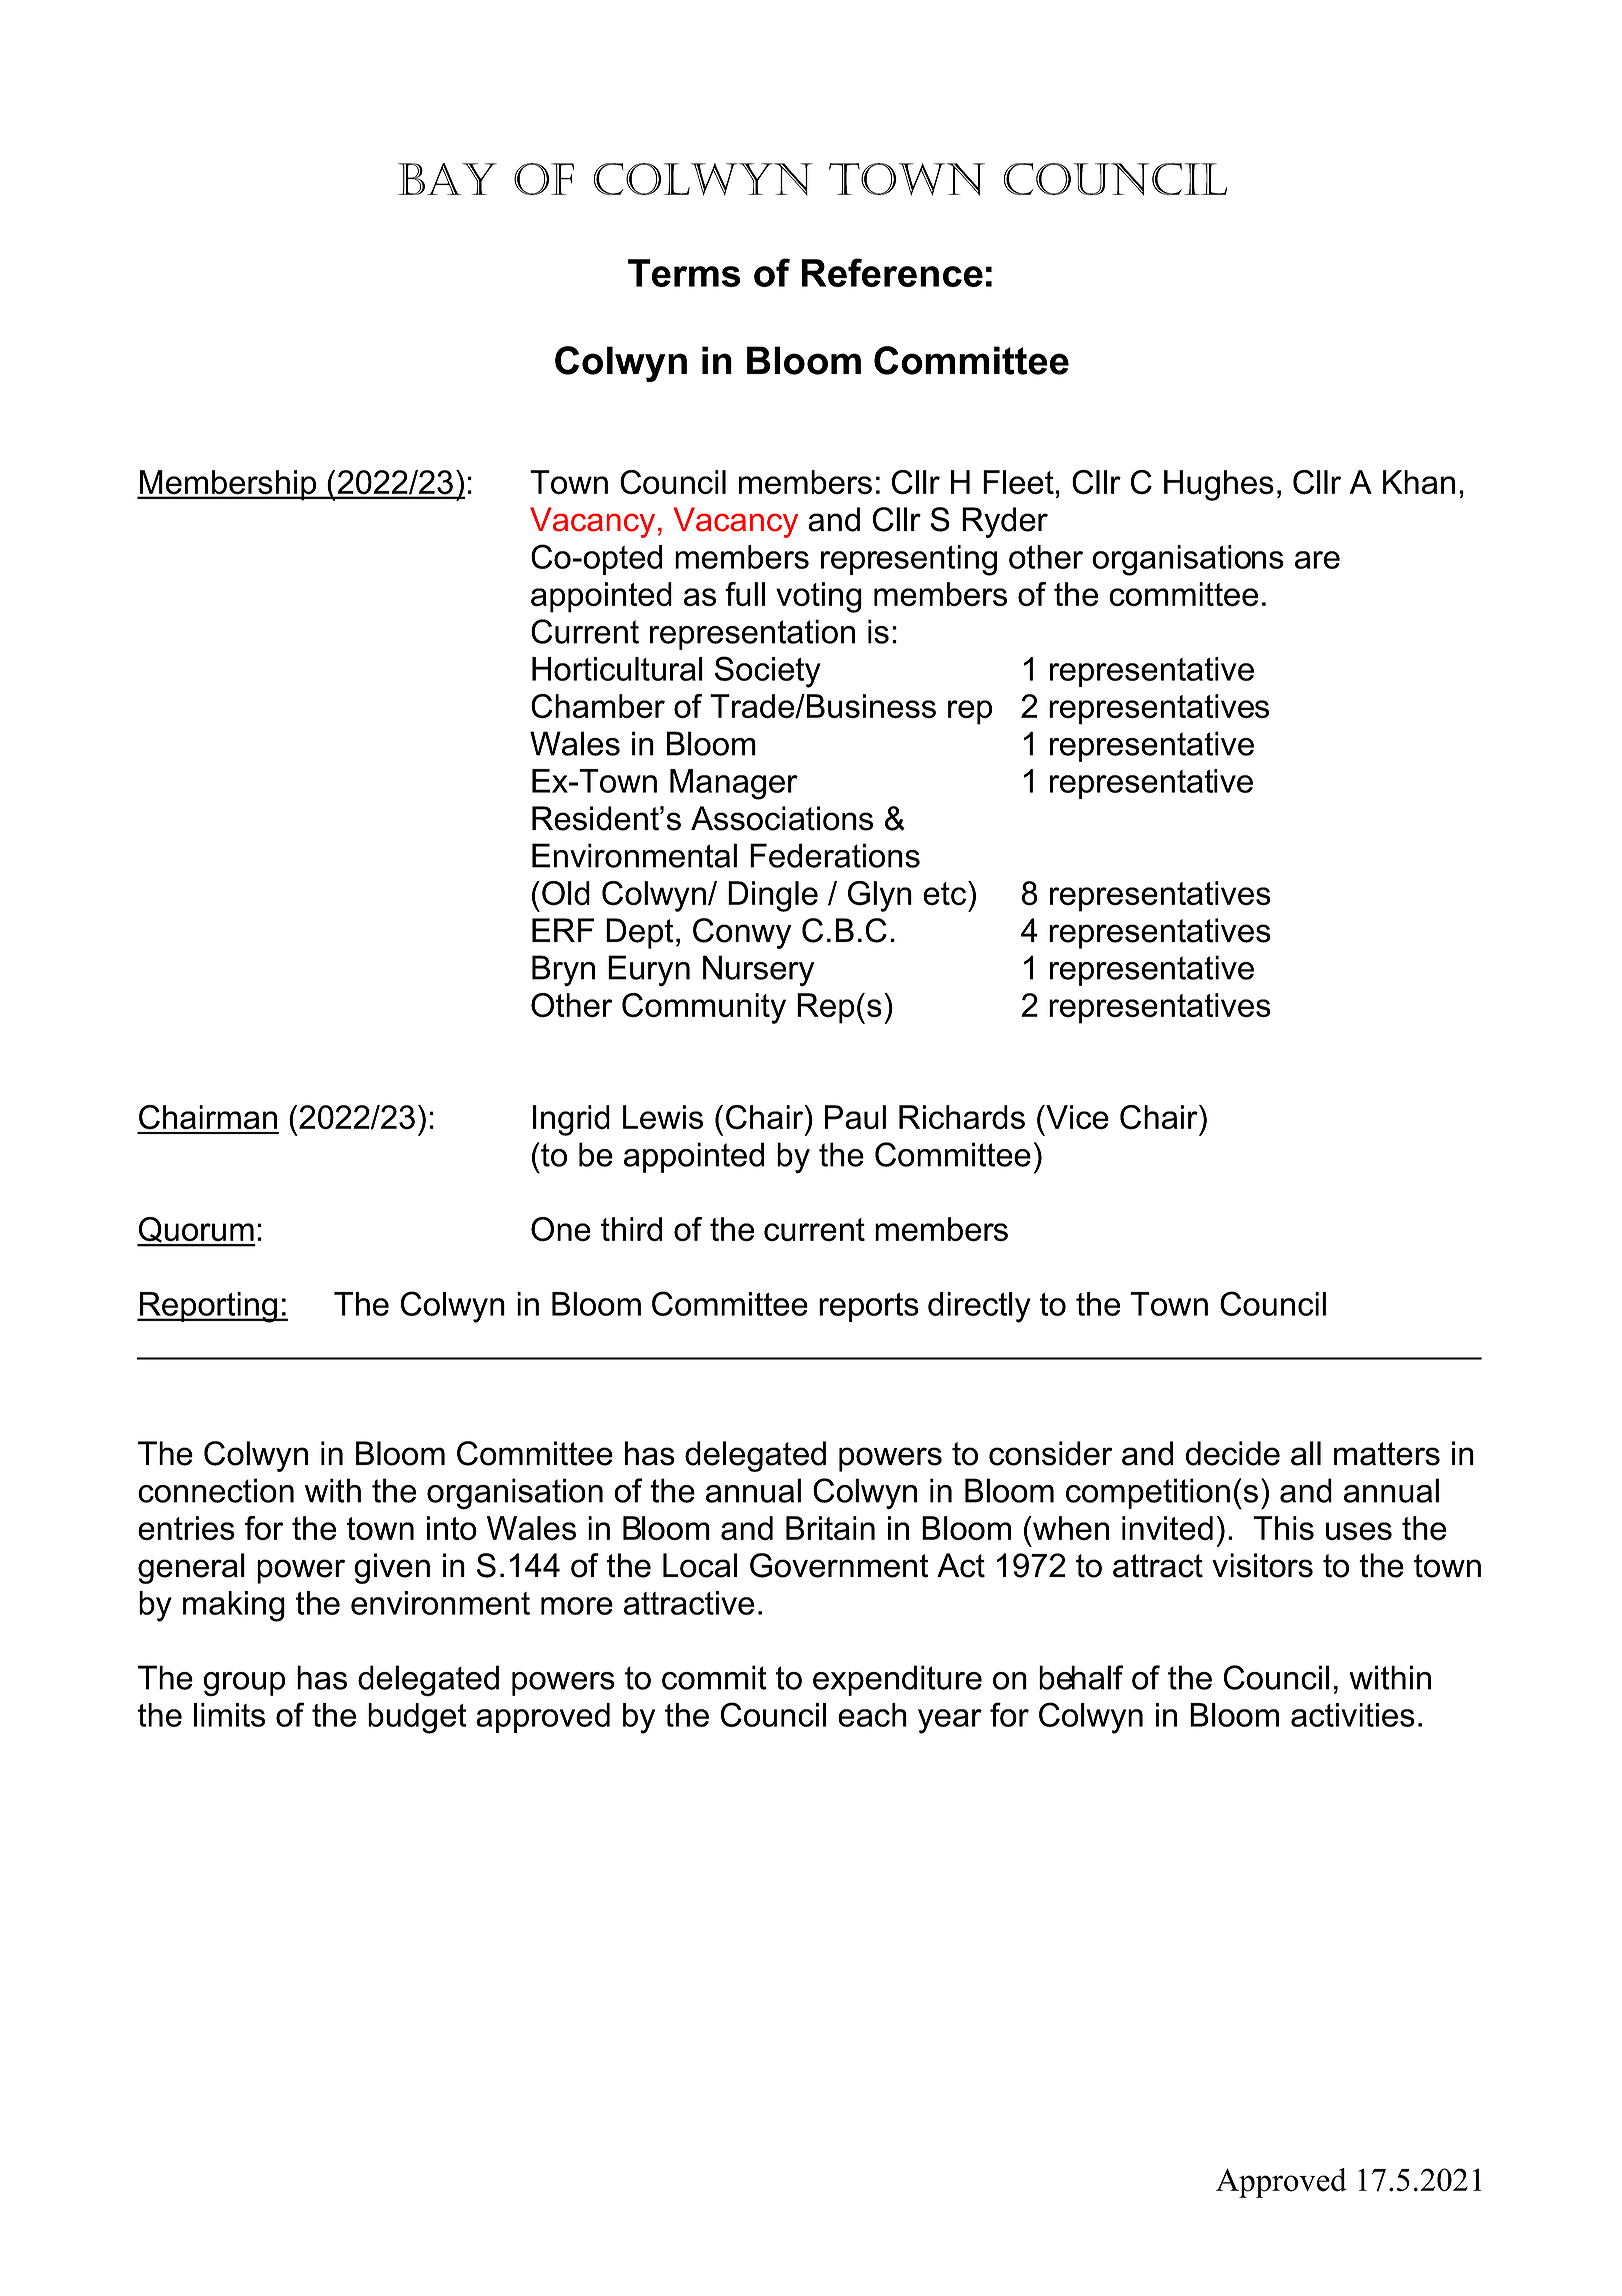 This image has width=1622, height=2296. I want to click on each, so click(872, 1715).
